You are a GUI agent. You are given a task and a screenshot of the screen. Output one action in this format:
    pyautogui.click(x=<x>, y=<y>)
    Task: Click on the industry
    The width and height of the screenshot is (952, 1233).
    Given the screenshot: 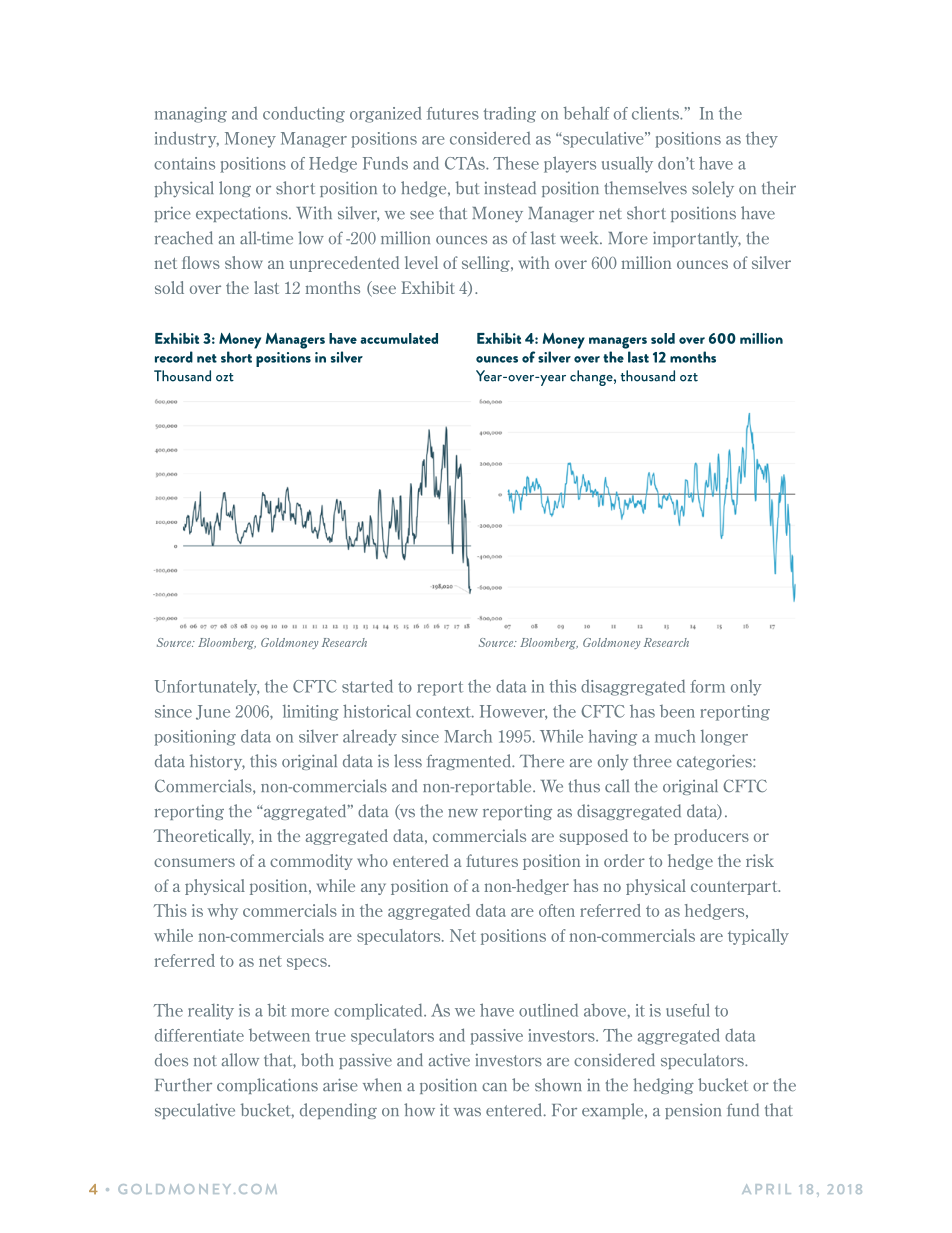 What is the action you would take?
    pyautogui.click(x=187, y=139)
